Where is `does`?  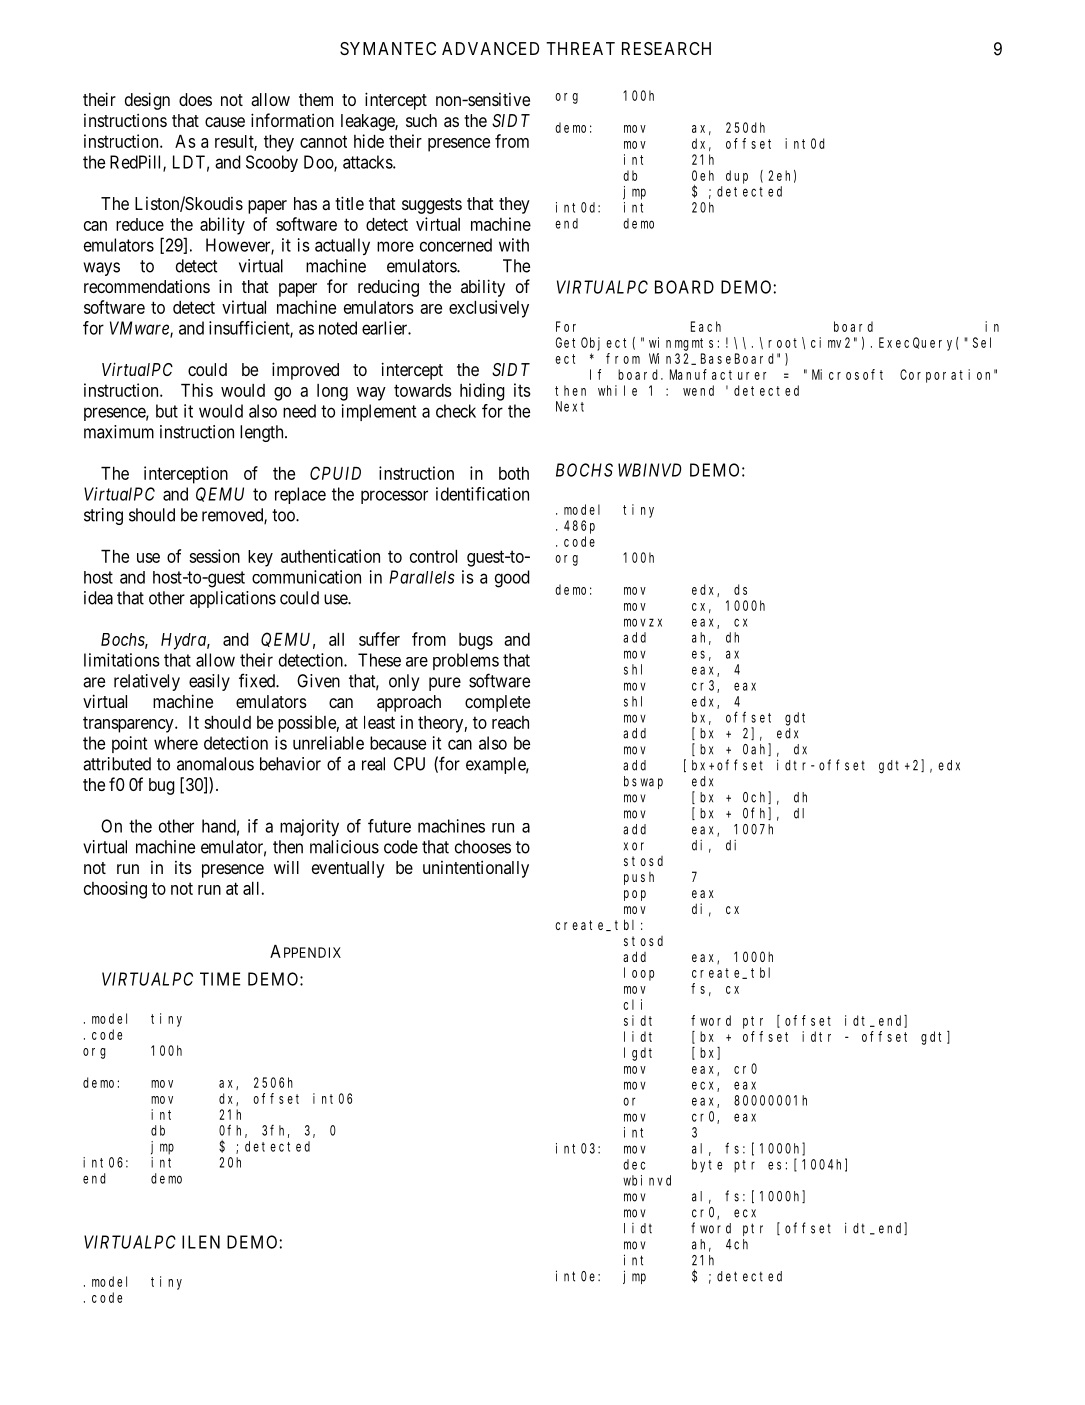 does is located at coordinates (195, 99).
